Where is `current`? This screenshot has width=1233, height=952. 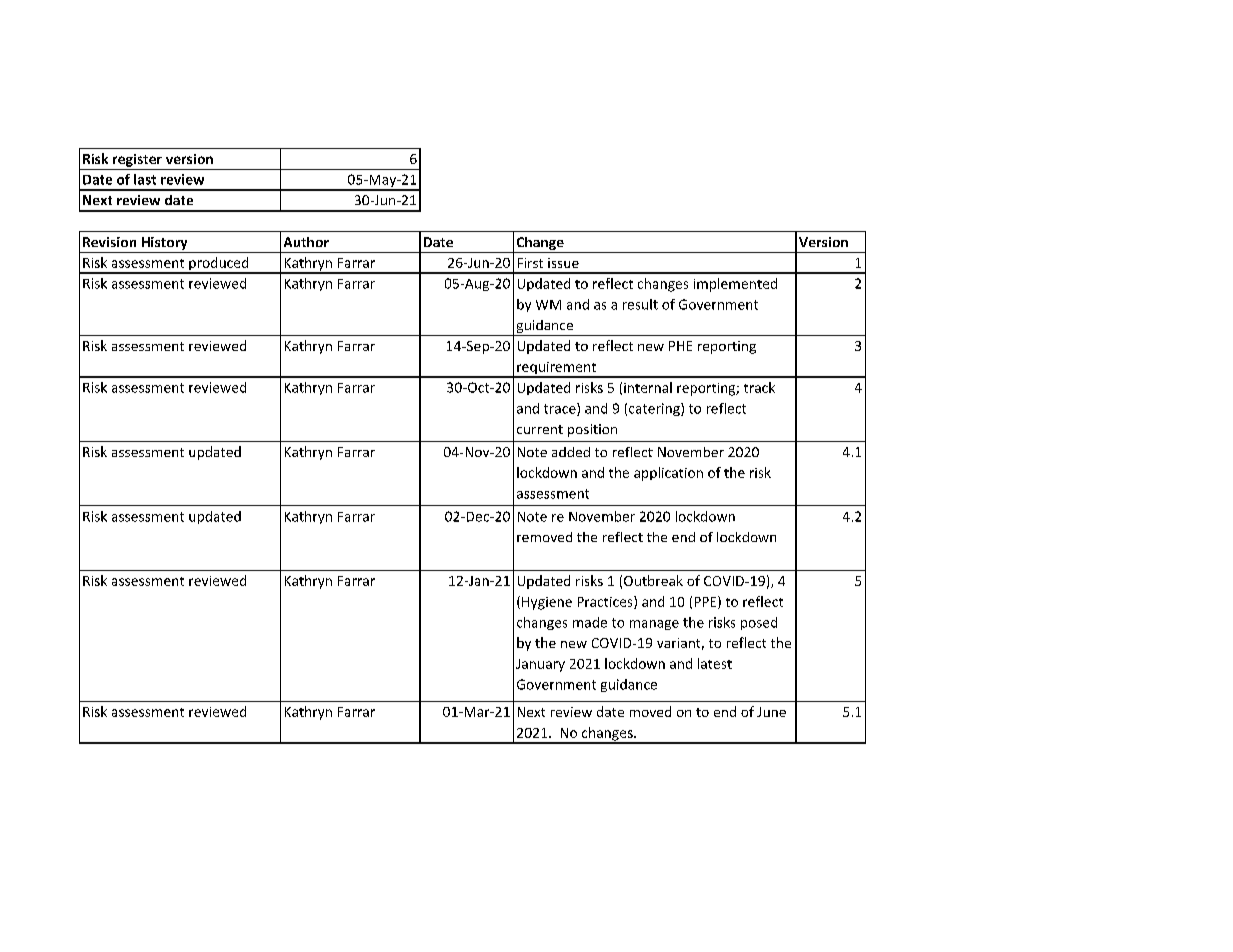
current is located at coordinates (540, 429).
